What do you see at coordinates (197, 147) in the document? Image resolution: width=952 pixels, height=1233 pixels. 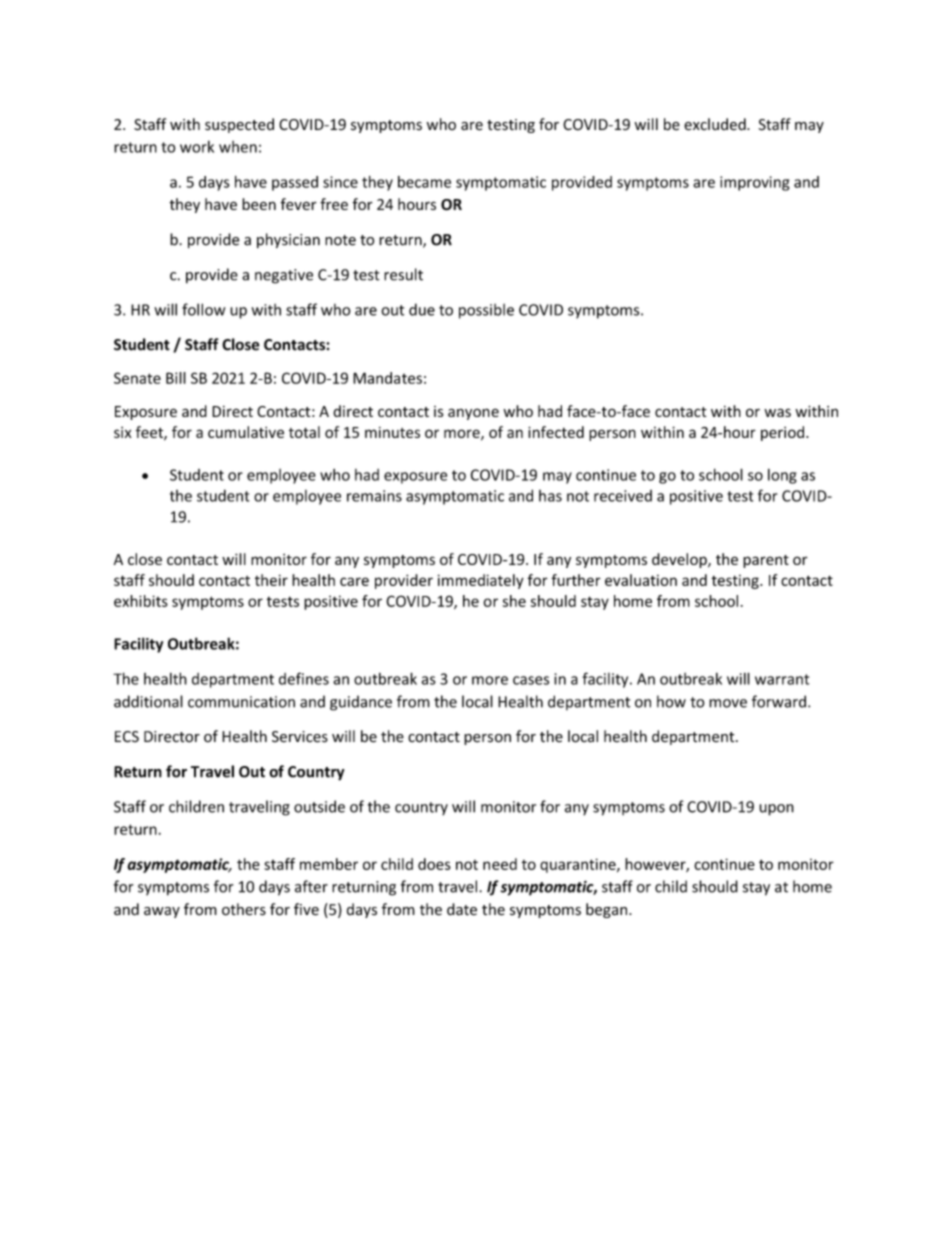 I see `work` at bounding box center [197, 147].
